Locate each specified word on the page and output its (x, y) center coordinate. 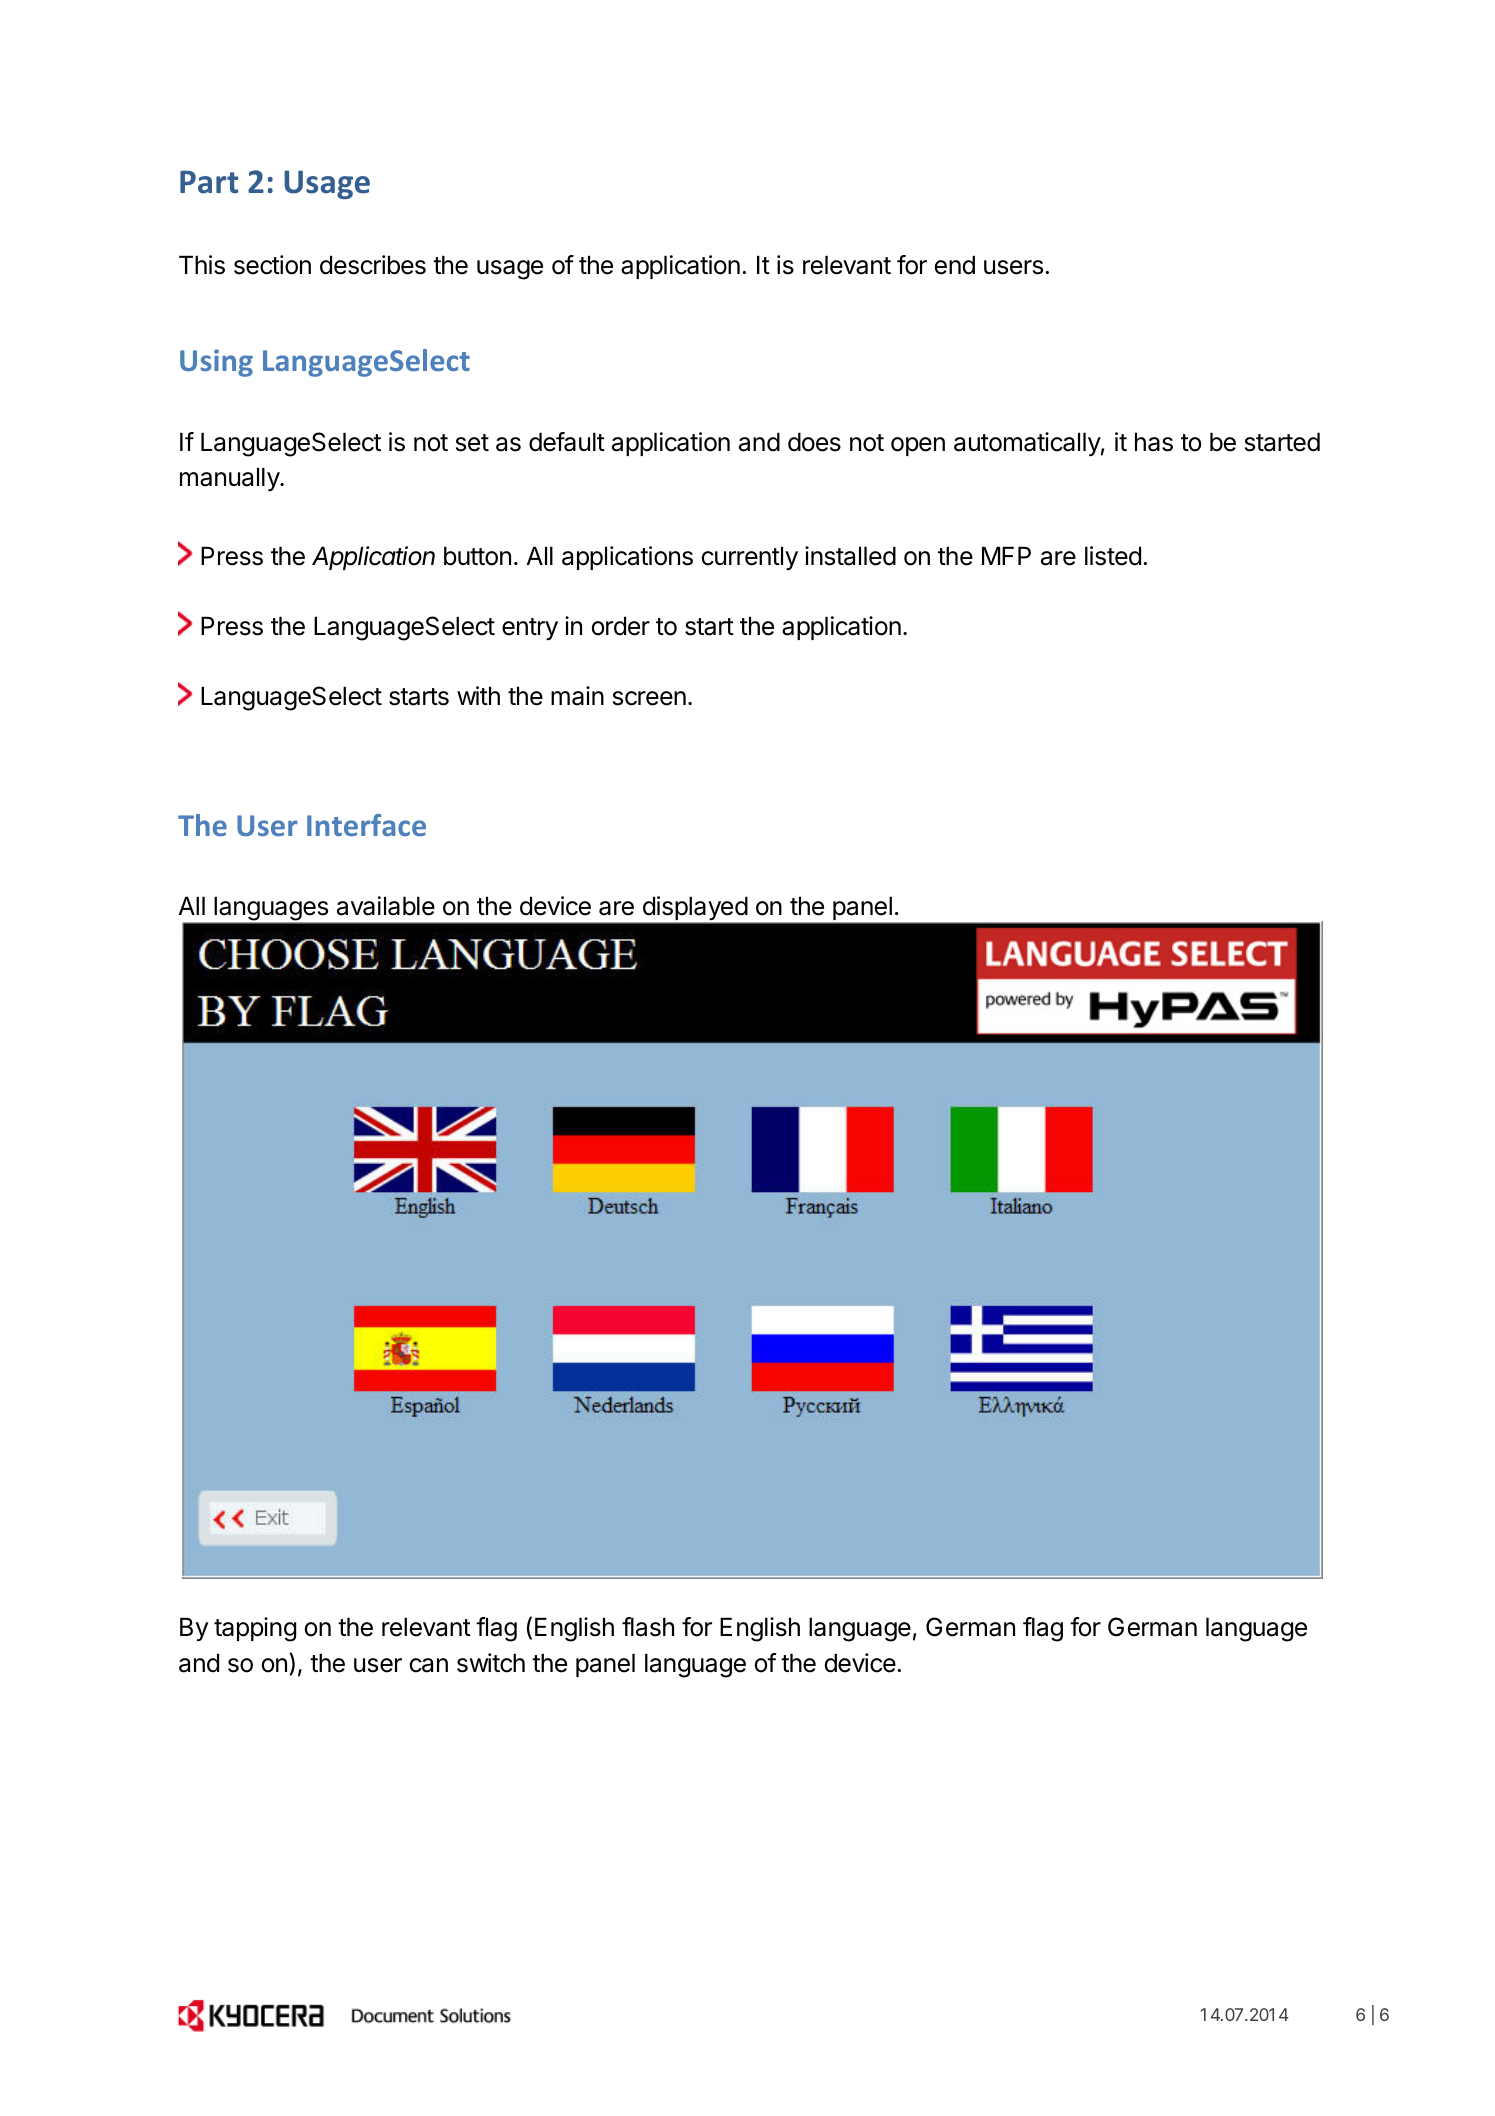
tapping (255, 1629)
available (386, 906)
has (1154, 442)
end (955, 265)
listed (1113, 556)
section (272, 265)
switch (491, 1663)
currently (750, 558)
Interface (366, 825)
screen (649, 698)
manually (230, 479)
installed (850, 556)
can (429, 1665)
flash (648, 1627)
